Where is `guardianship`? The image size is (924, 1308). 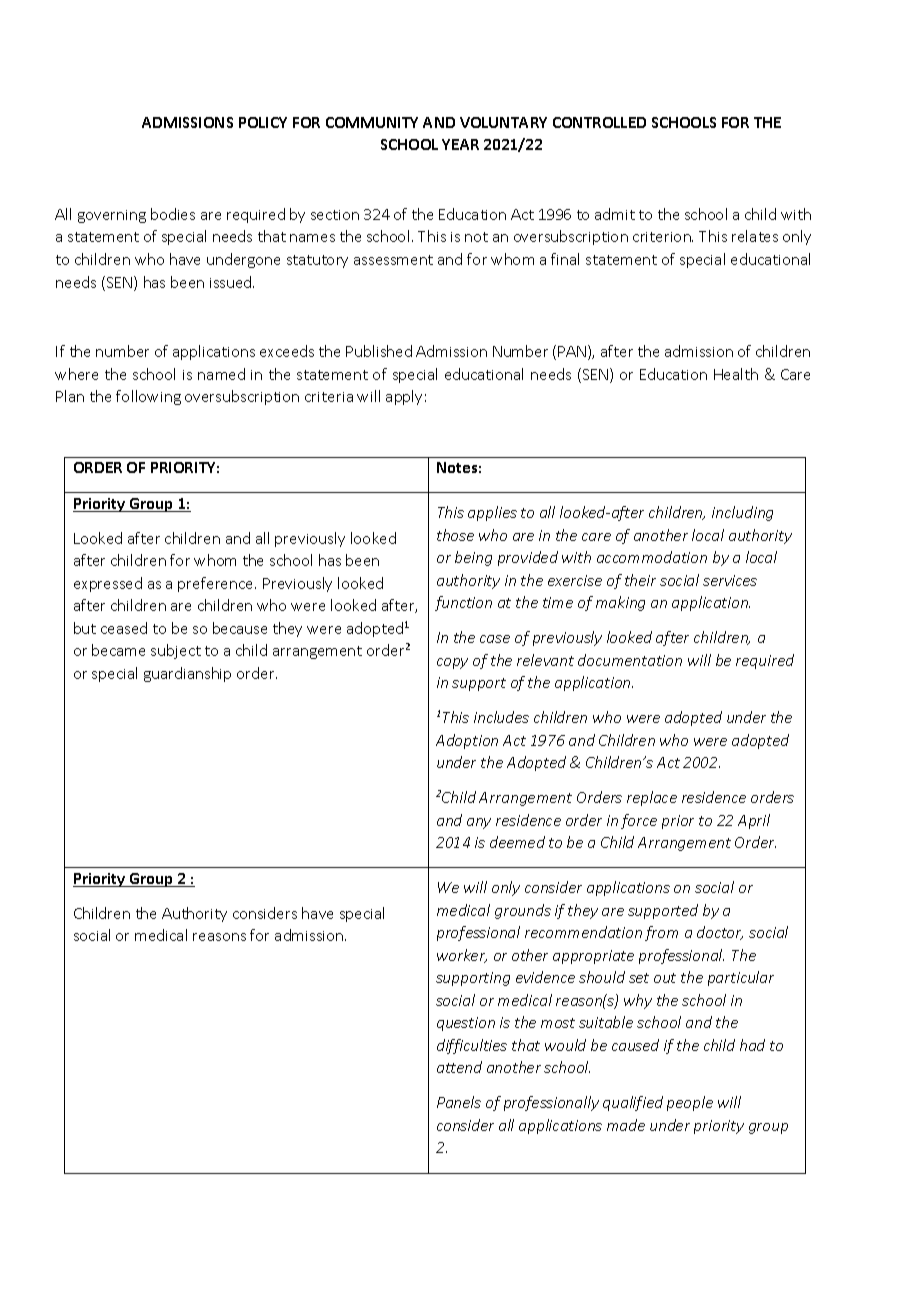
guardianship is located at coordinates (187, 674).
